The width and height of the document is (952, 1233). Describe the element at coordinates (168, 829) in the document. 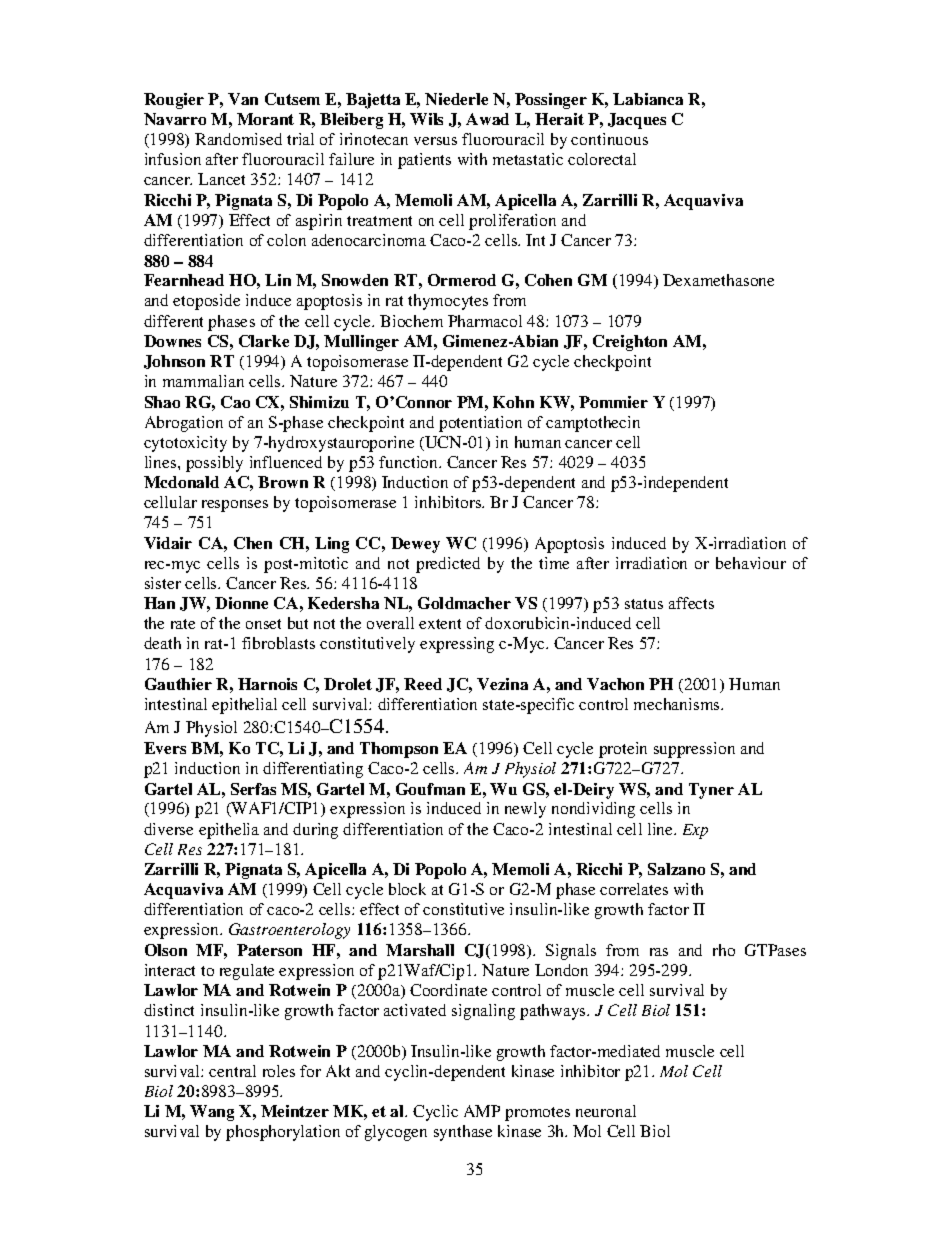

I see `diverse` at that location.
